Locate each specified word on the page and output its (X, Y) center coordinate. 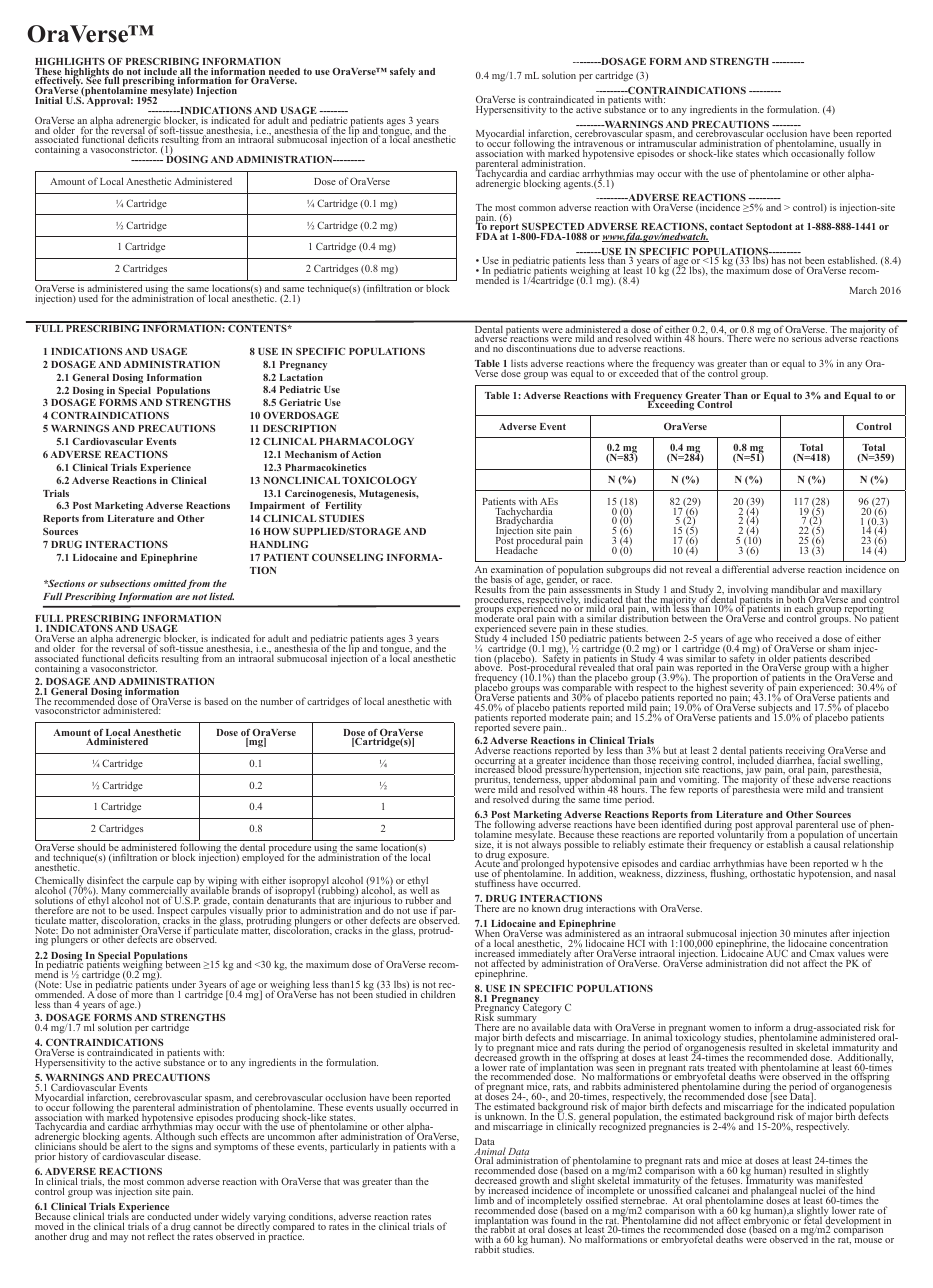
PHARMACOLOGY (366, 441)
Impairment (277, 508)
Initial (49, 100)
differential (745, 569)
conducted (169, 1217)
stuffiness (495, 882)
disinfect (105, 880)
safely (402, 73)
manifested (841, 1181)
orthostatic (772, 873)
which (775, 152)
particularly (354, 1147)
